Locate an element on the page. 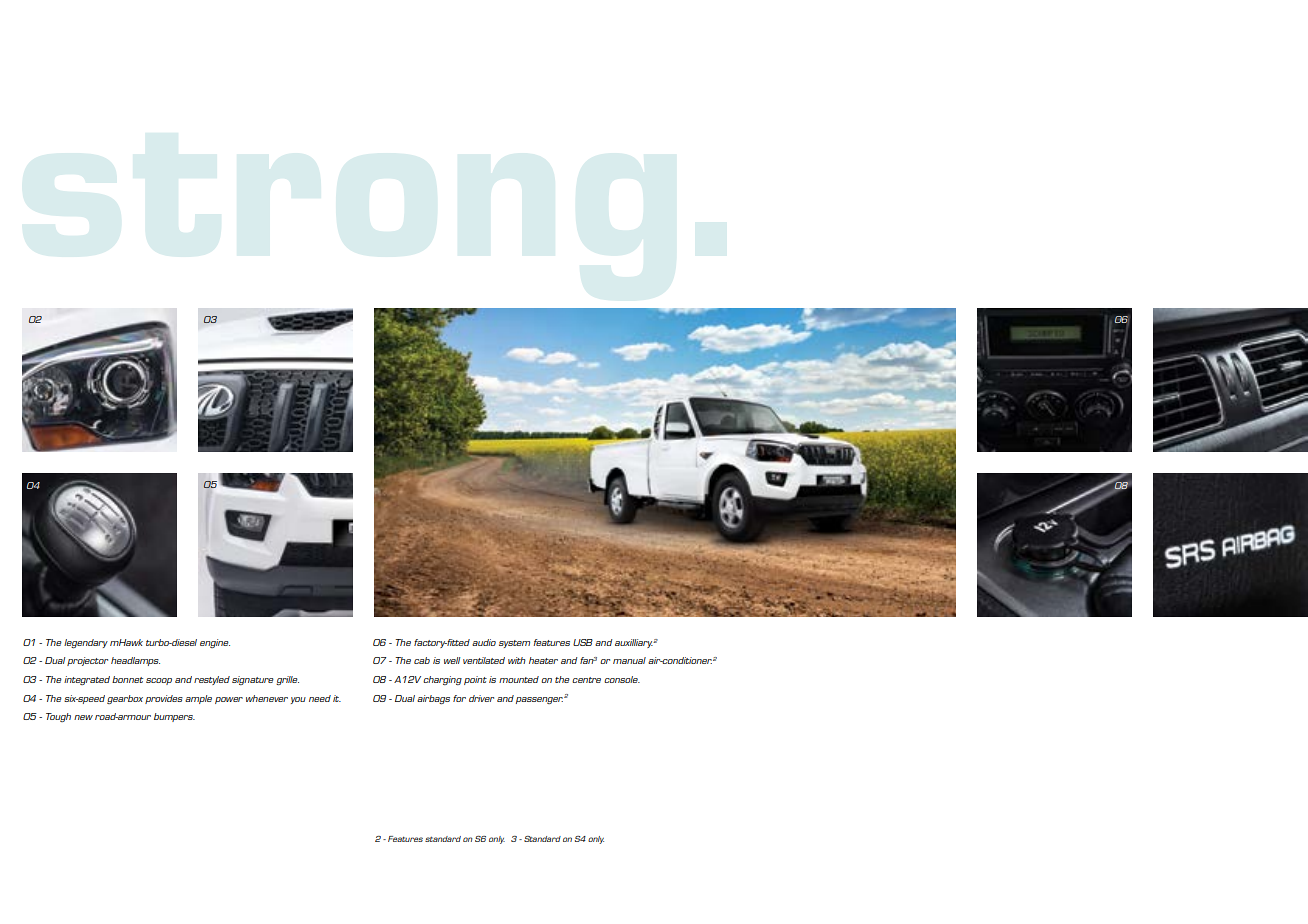  legendary is located at coordinates (86, 643).
